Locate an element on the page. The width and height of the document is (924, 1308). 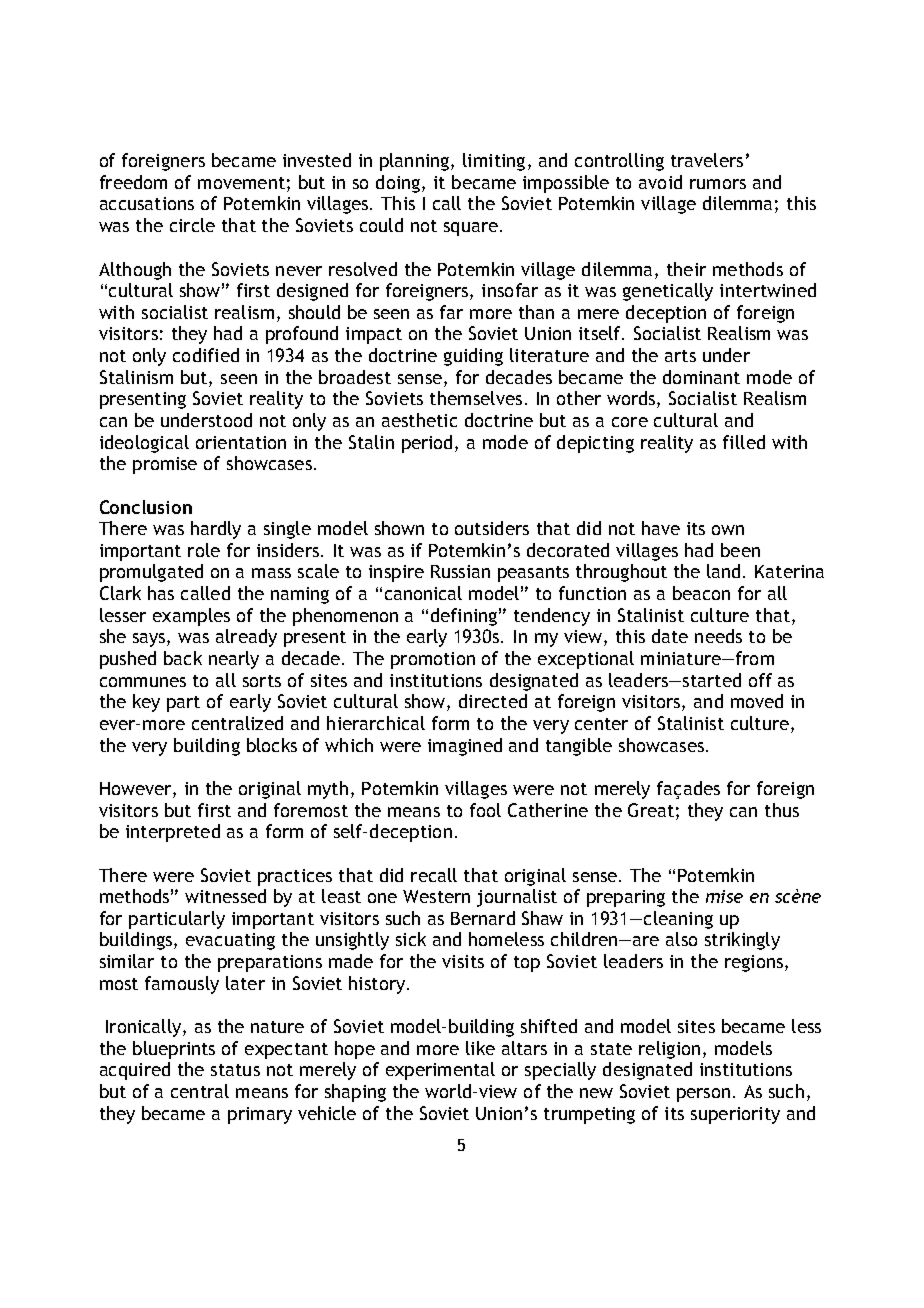
status is located at coordinates (235, 1070).
